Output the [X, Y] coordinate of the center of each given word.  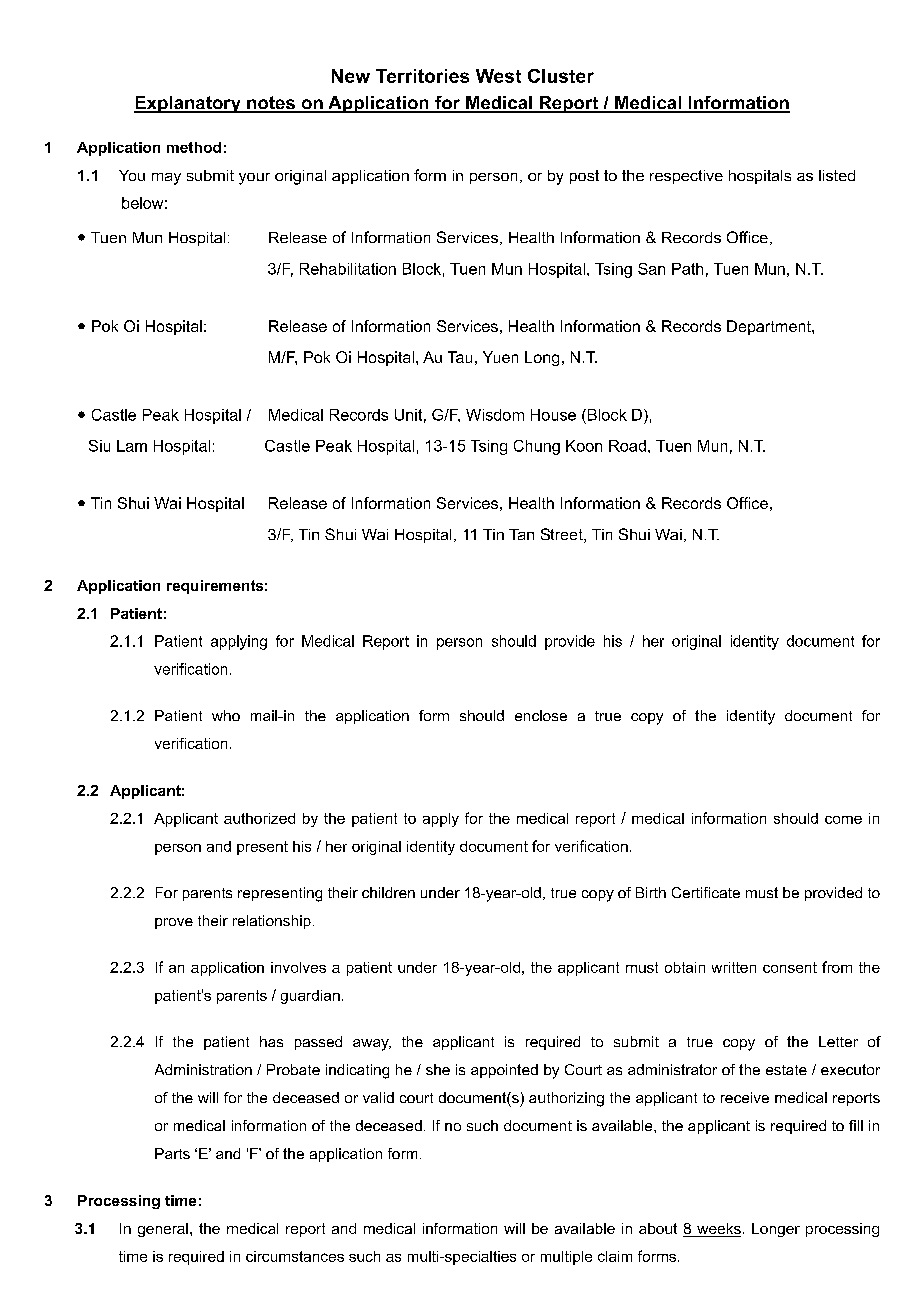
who [226, 715]
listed [837, 175]
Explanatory [188, 104]
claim [615, 1256]
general [163, 1230]
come [843, 820]
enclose [541, 715]
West [498, 76]
